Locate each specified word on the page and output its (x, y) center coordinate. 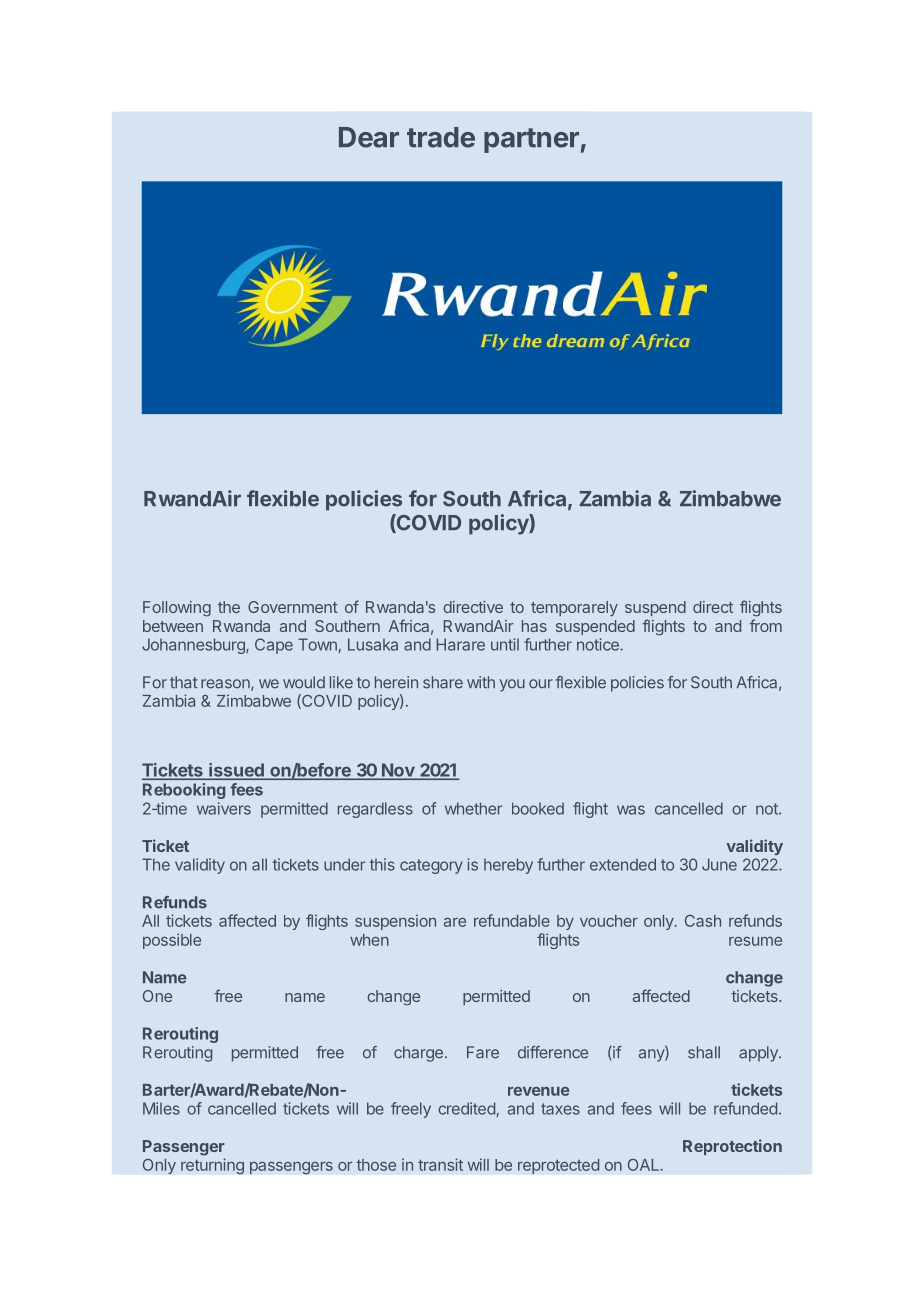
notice (599, 644)
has (534, 626)
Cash (703, 921)
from (765, 625)
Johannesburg (194, 646)
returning (212, 1166)
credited (467, 1109)
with (481, 682)
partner (531, 140)
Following (177, 608)
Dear (369, 137)
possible (172, 941)
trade (441, 137)
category (431, 866)
